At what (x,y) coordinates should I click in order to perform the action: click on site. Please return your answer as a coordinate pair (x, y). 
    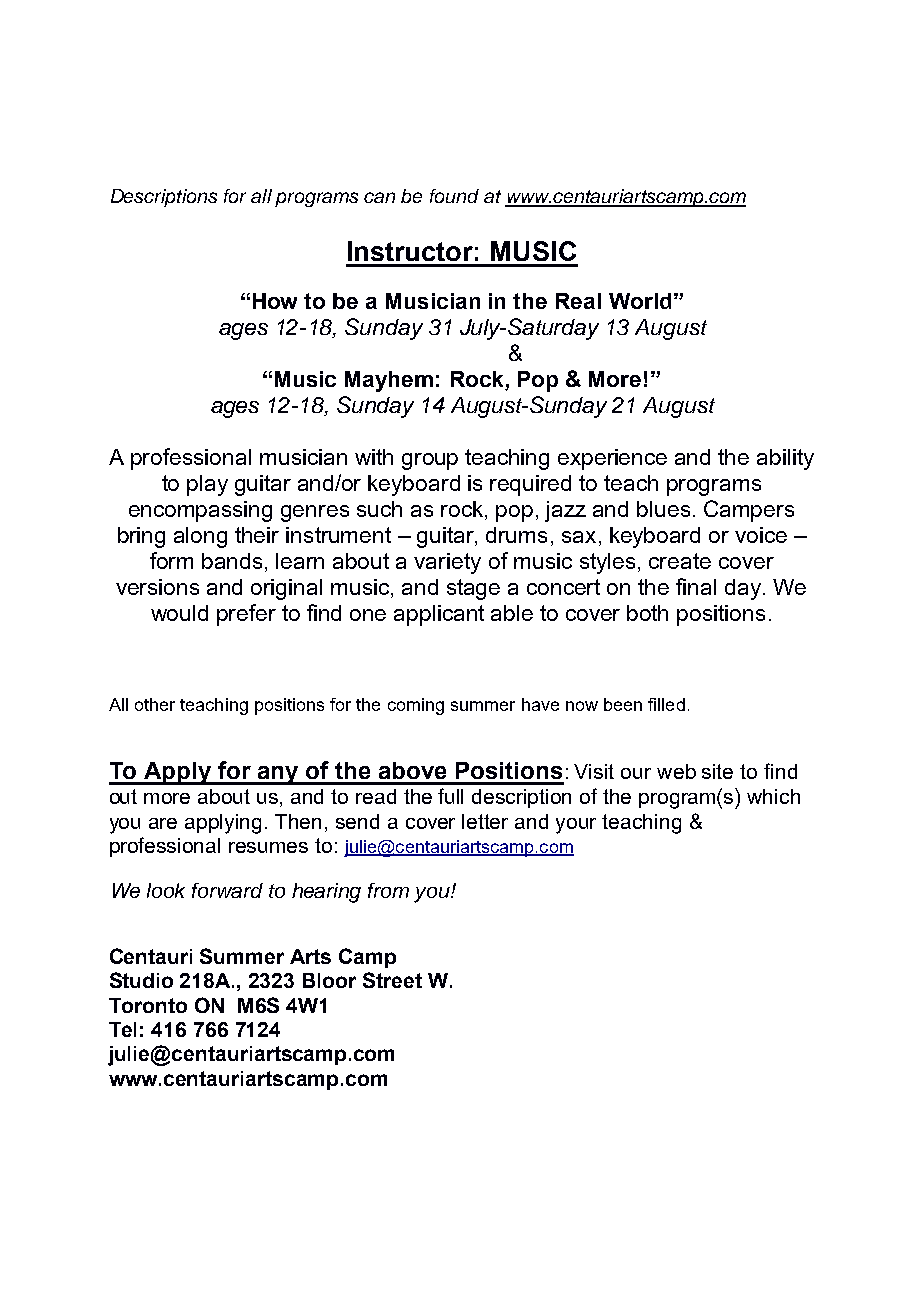
    Looking at the image, I should click on (717, 771).
